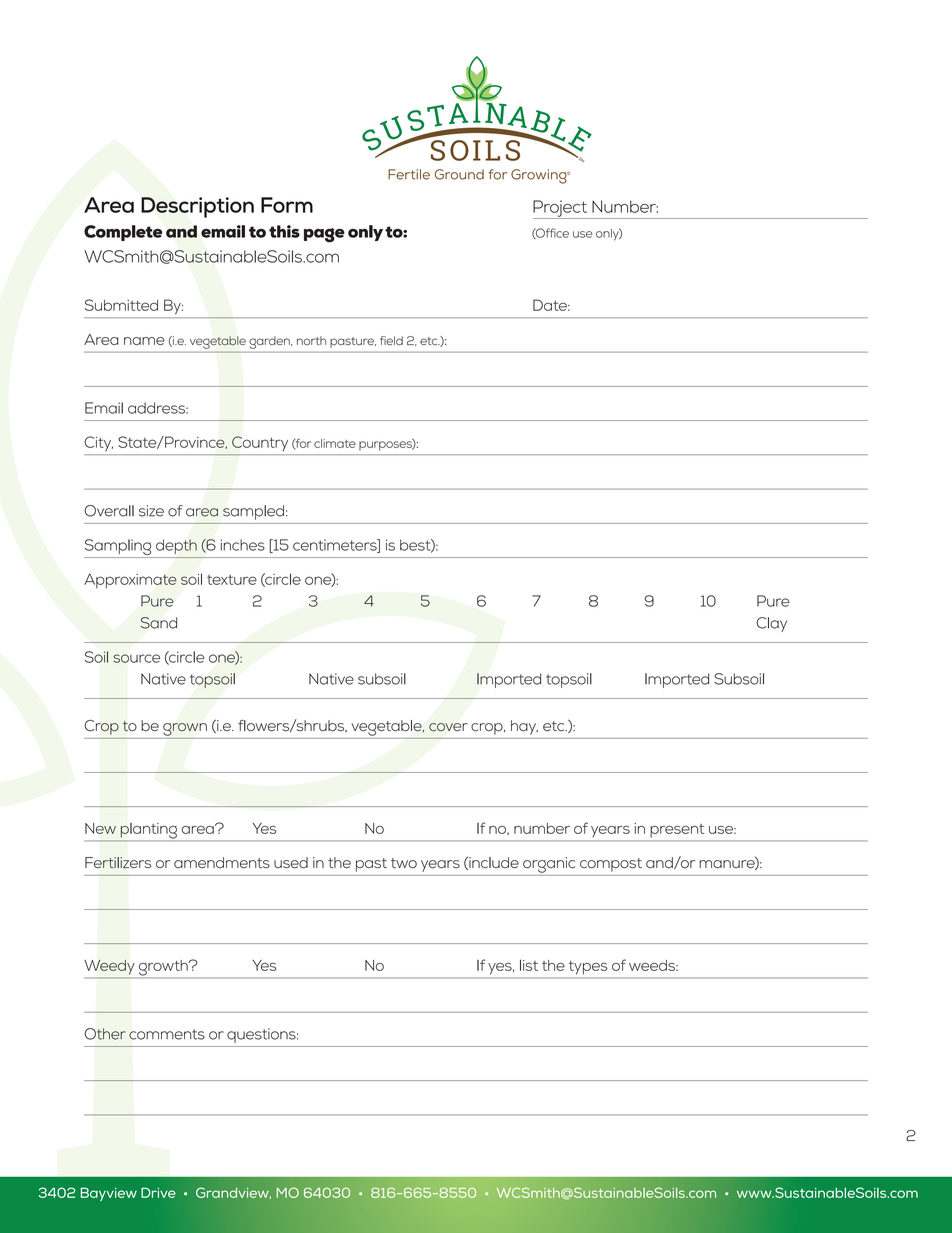 This screenshot has width=952, height=1233. Describe the element at coordinates (524, 727) in the screenshot. I see `hay` at that location.
